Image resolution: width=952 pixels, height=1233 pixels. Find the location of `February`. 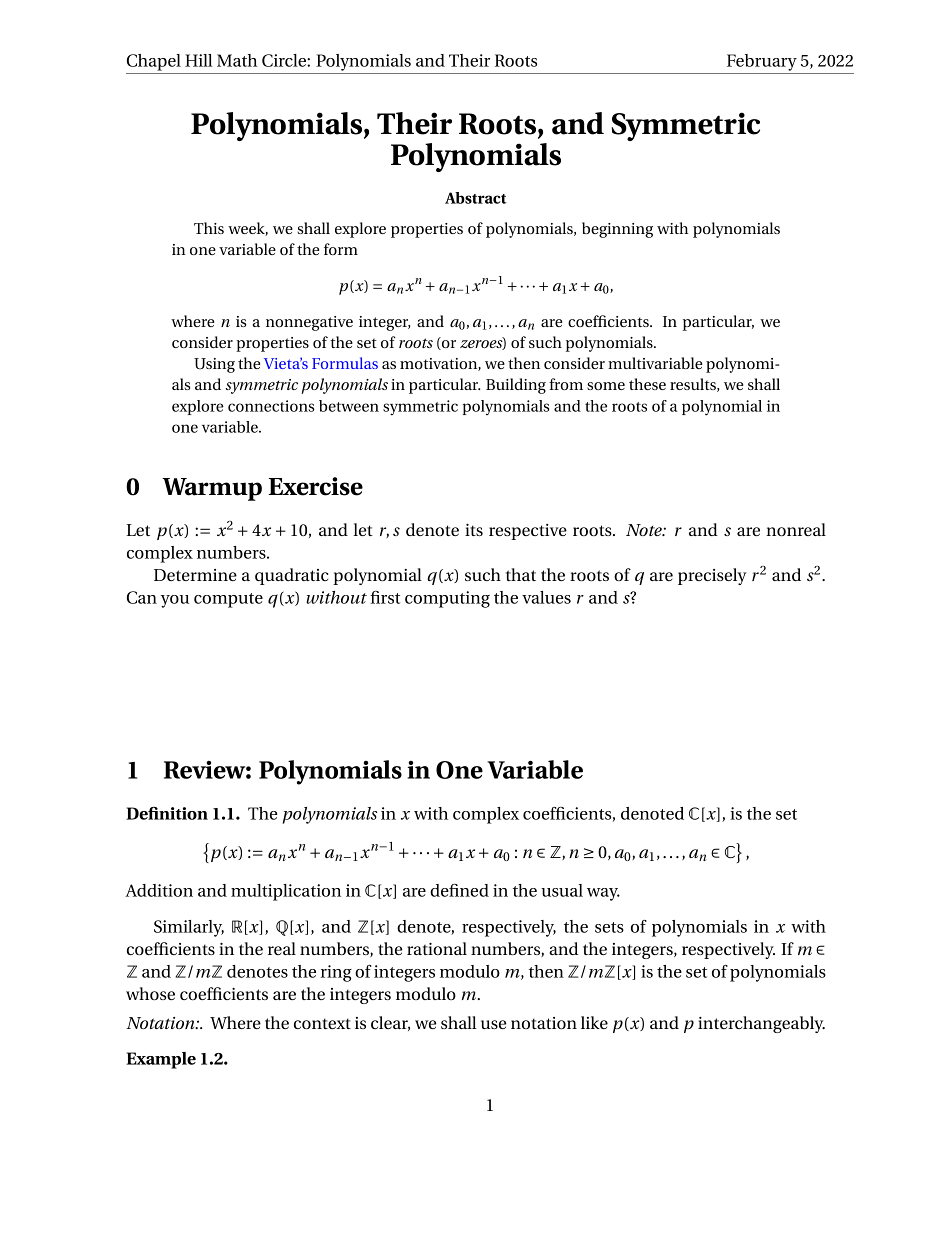

February is located at coordinates (762, 62).
